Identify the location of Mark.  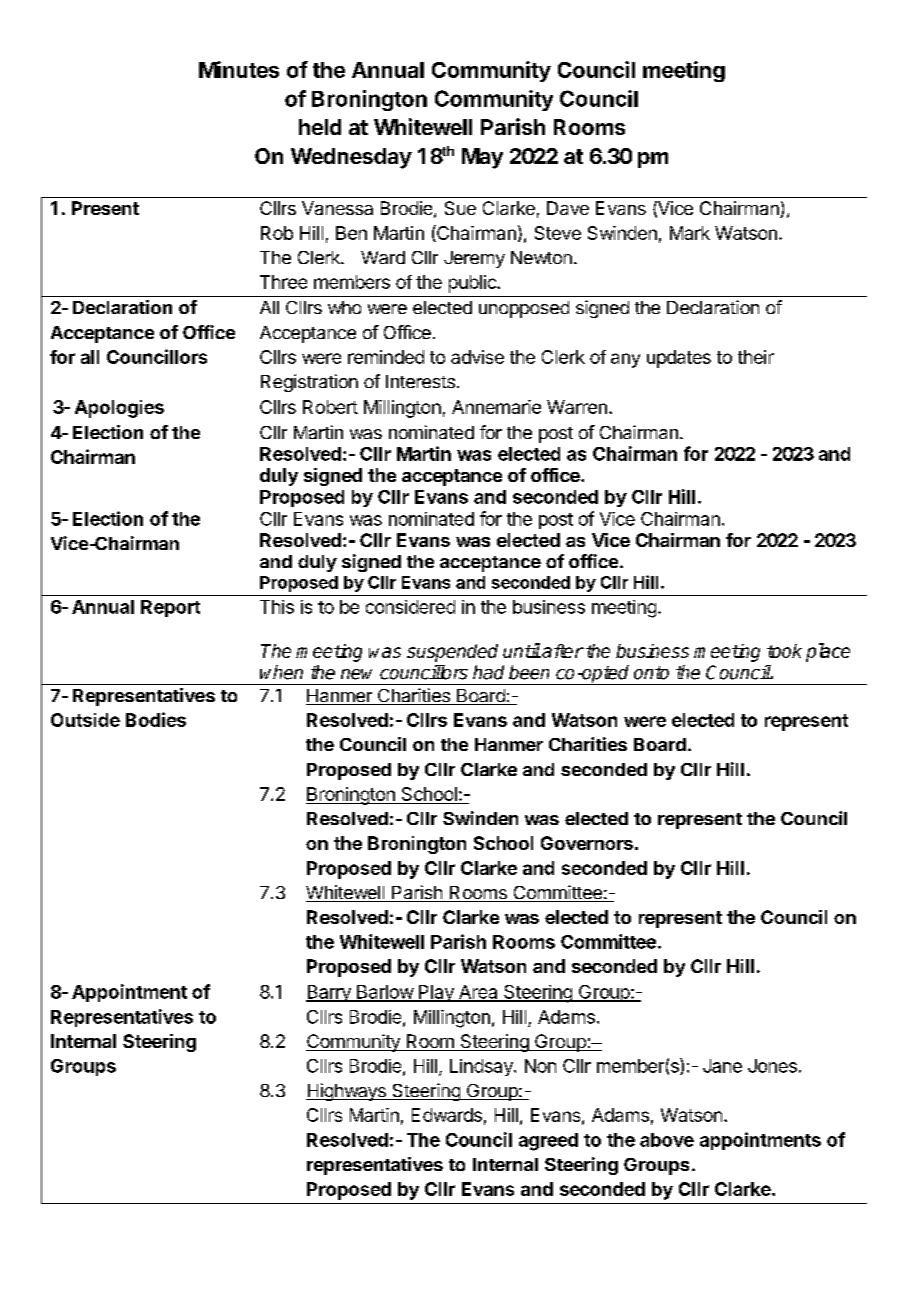
(690, 233).
